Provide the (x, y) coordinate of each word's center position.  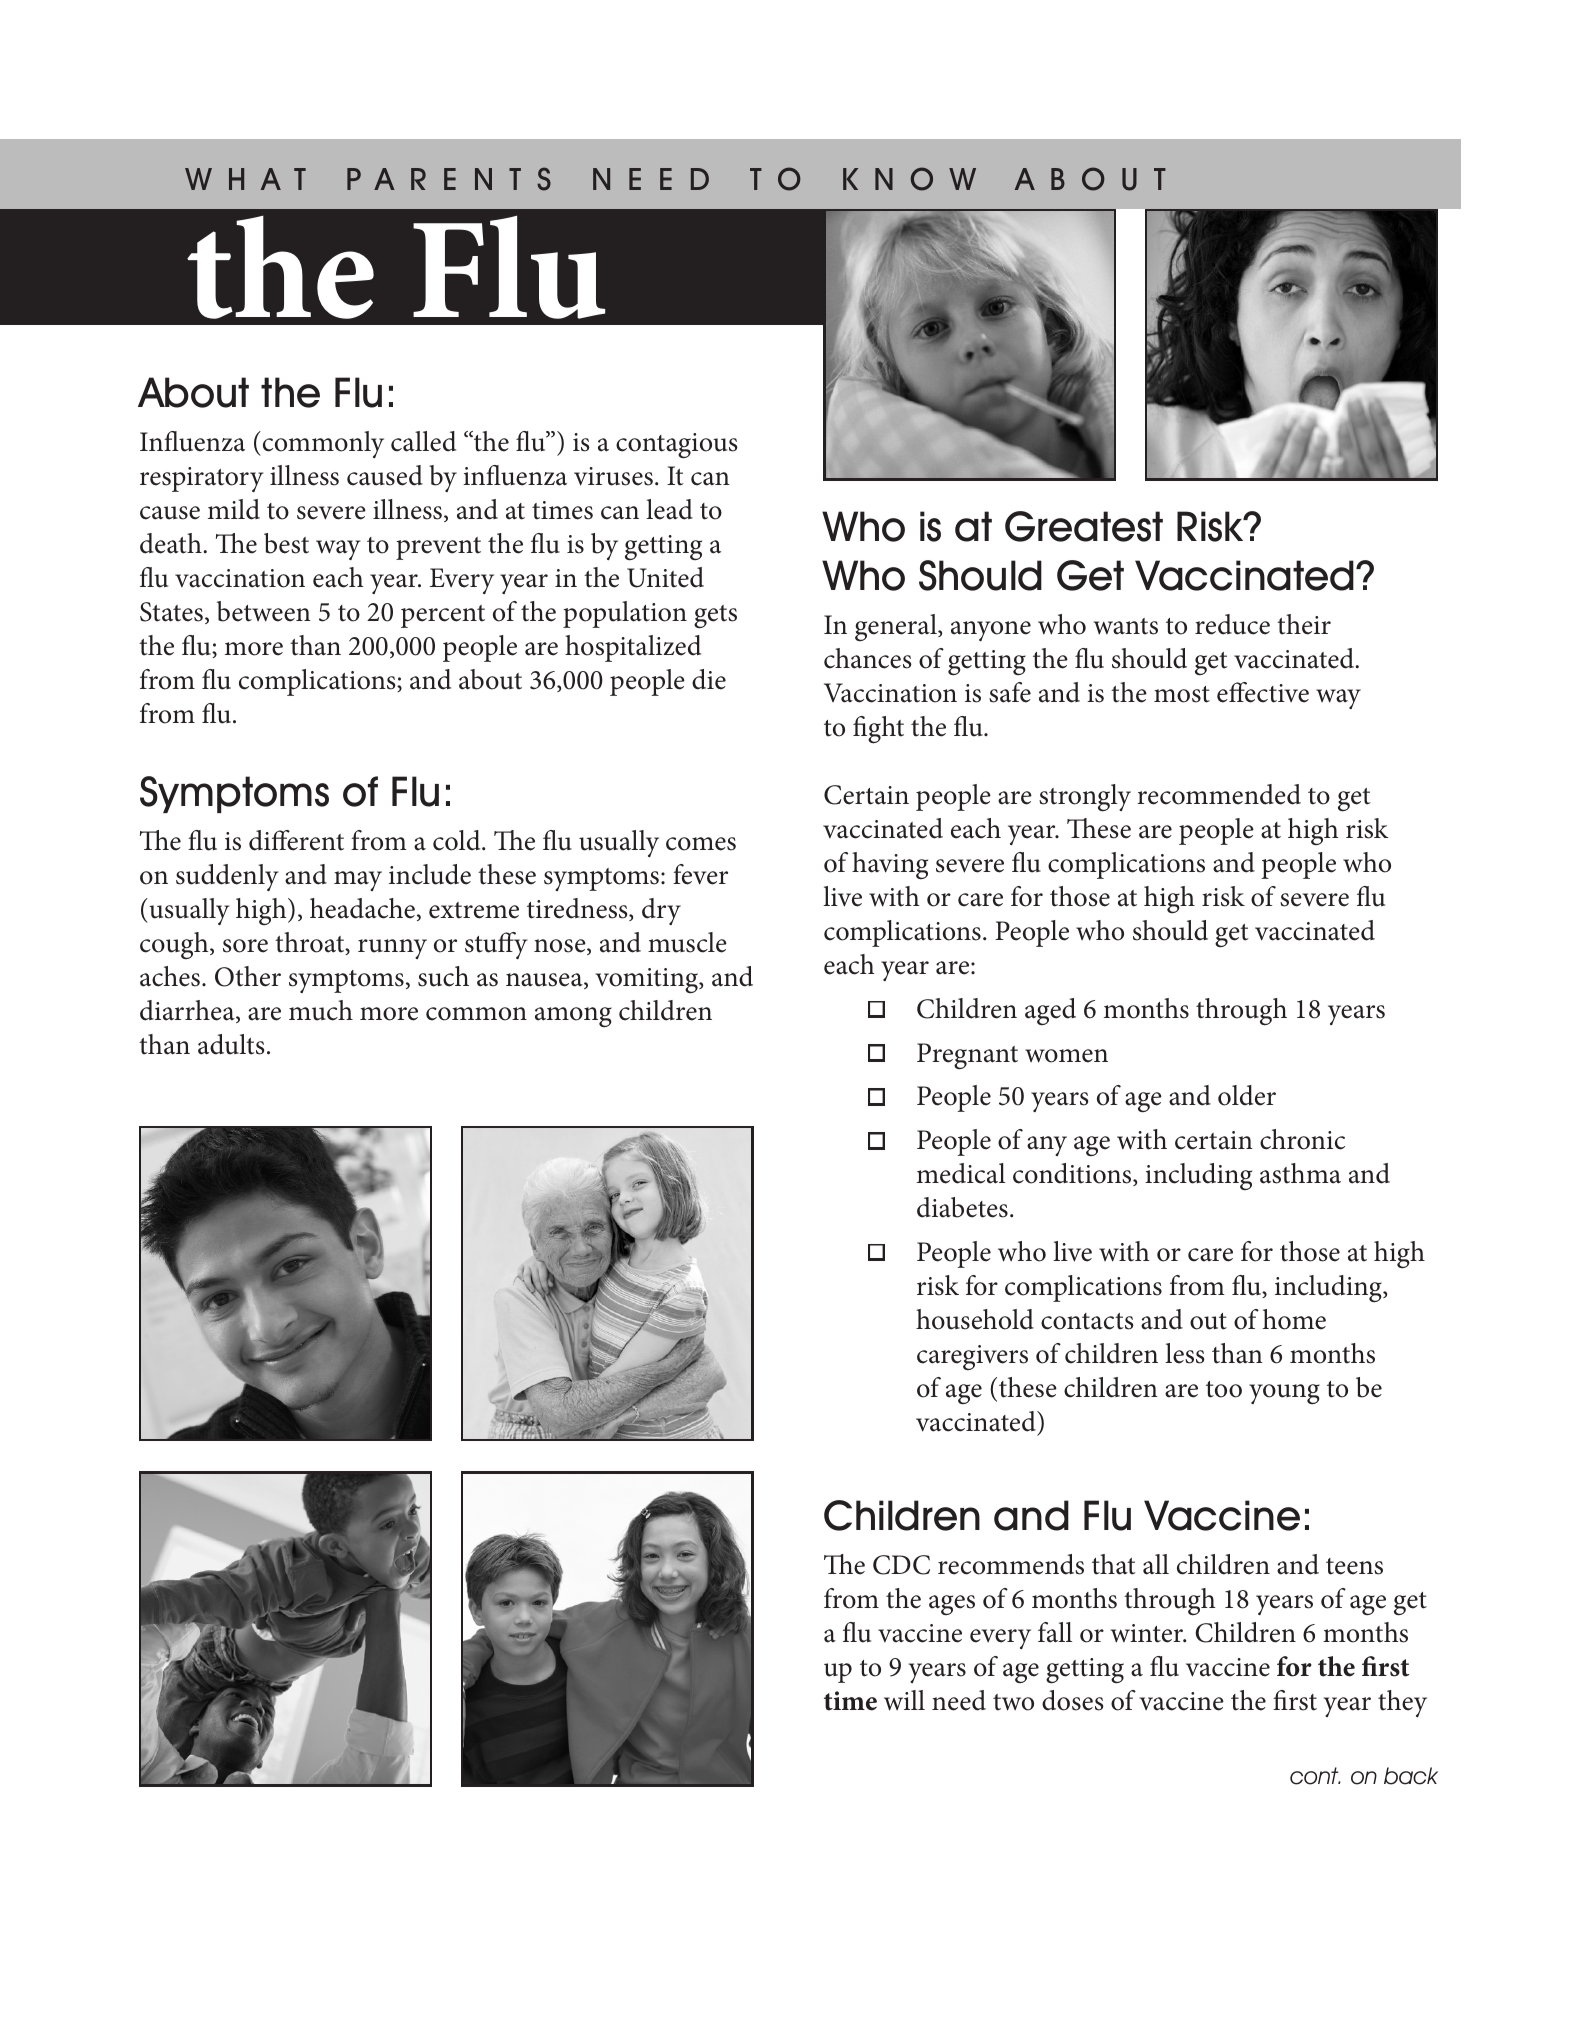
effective (1263, 692)
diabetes (962, 1207)
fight (878, 730)
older (1247, 1095)
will (904, 1700)
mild (234, 509)
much (321, 1010)
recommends (1011, 1564)
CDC (901, 1565)
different (296, 840)
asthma (1300, 1173)
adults (231, 1044)
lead (669, 509)
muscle (687, 942)
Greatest (1084, 526)
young (1284, 1394)
